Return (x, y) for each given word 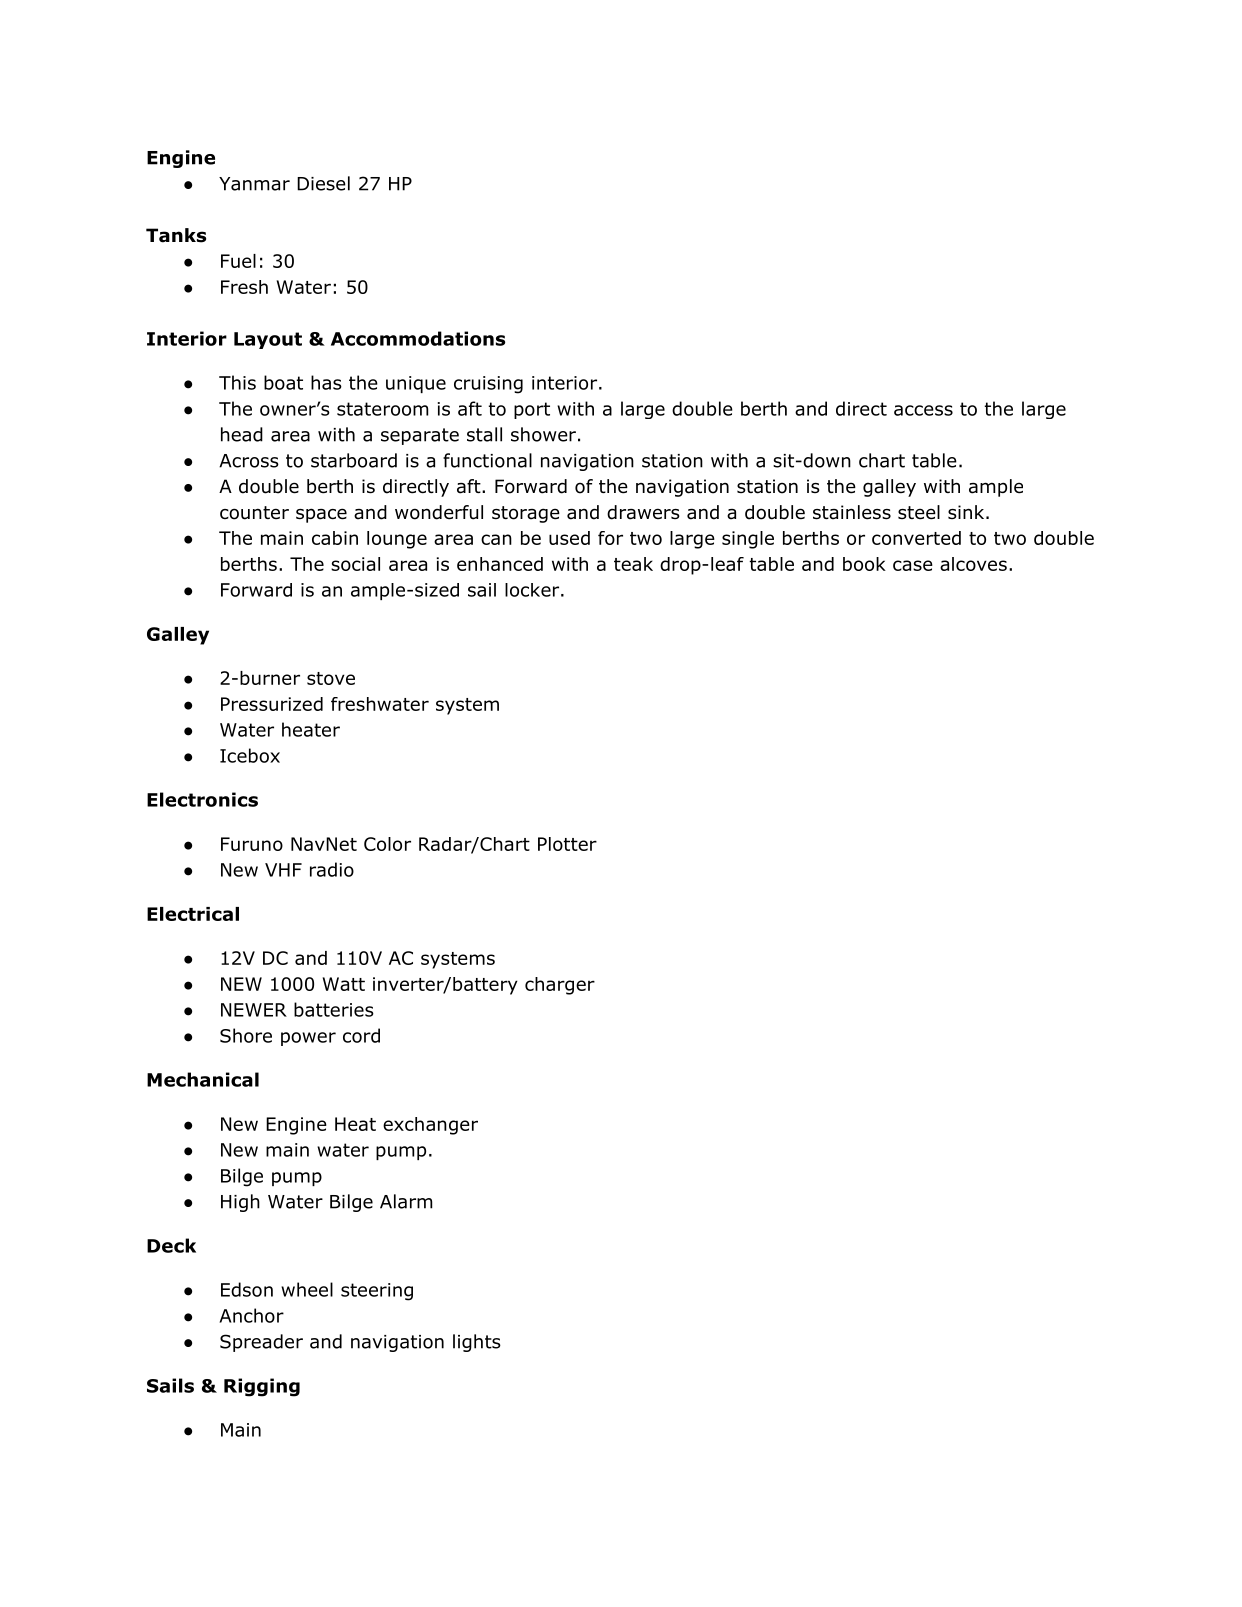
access (923, 410)
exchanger (430, 1126)
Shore (246, 1035)
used (569, 538)
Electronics (202, 799)
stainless (852, 512)
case (913, 565)
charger (560, 986)
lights (477, 1343)
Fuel (238, 261)
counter (254, 513)
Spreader (261, 1343)
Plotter (567, 844)
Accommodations (418, 338)
